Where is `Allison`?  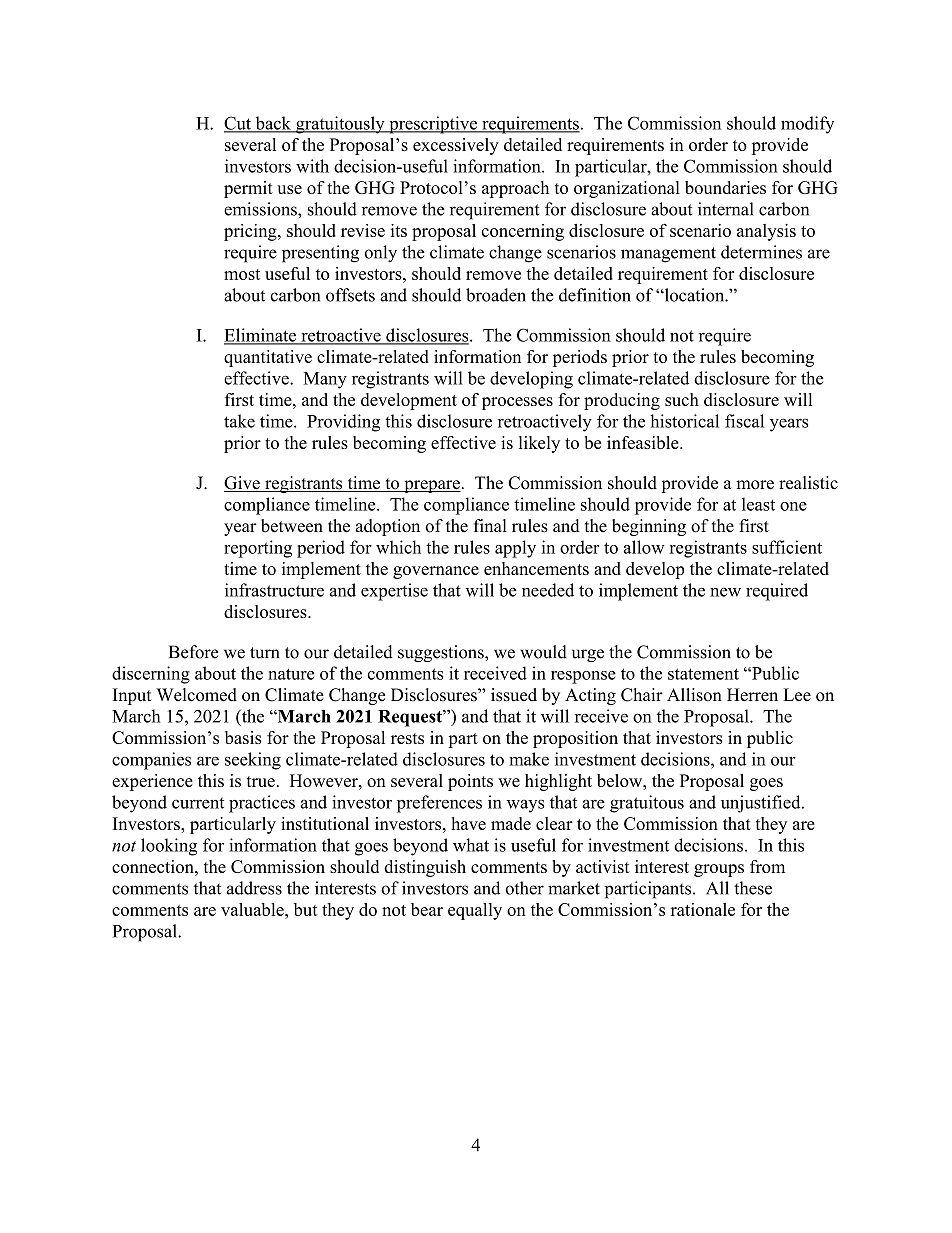 Allison is located at coordinates (694, 695).
